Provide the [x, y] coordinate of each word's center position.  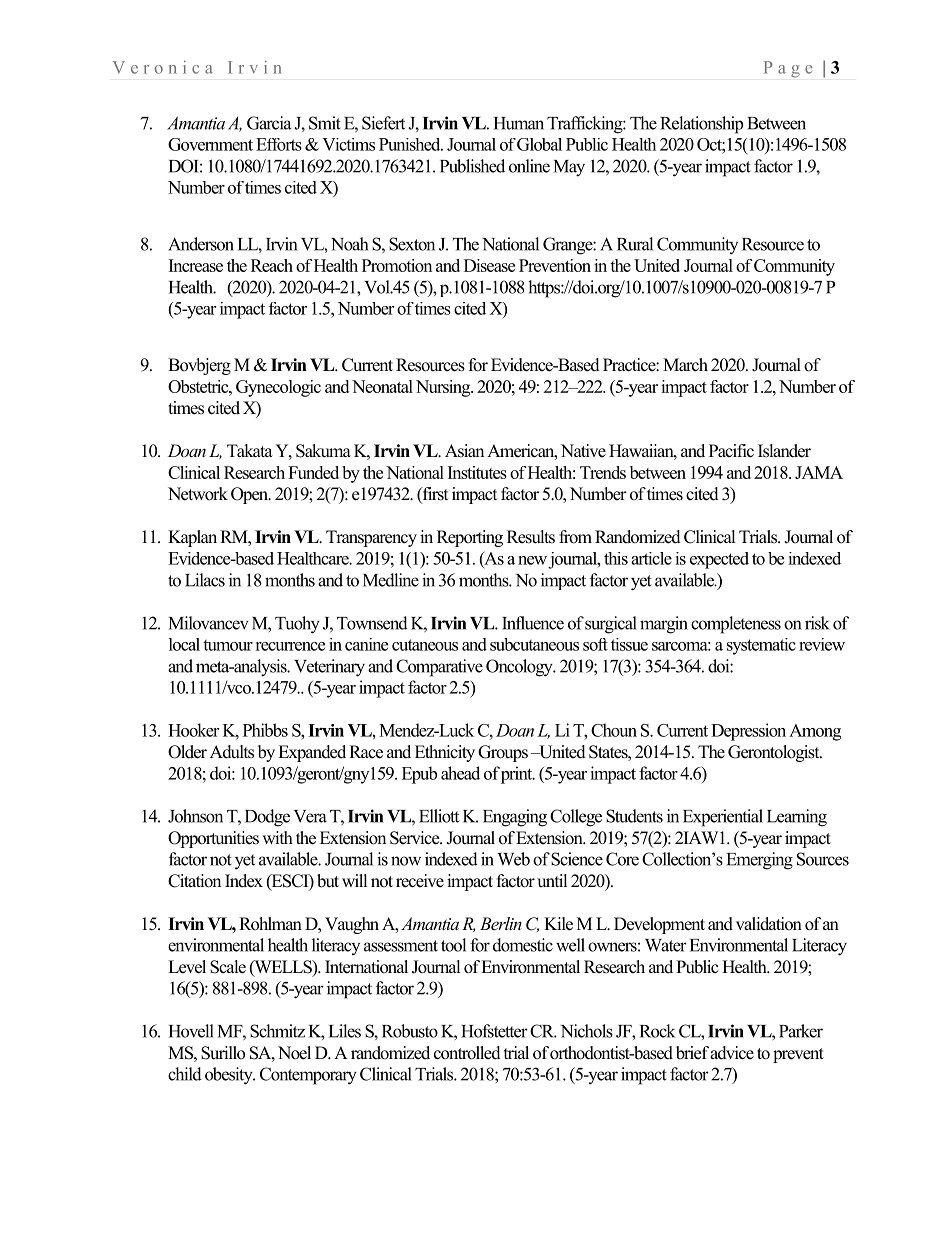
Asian [464, 451]
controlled [467, 1053]
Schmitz [277, 1031]
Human [519, 123]
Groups [503, 753]
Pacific [731, 451]
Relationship [701, 125]
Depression [748, 732]
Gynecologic [278, 388]
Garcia [269, 123]
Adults [232, 752]
